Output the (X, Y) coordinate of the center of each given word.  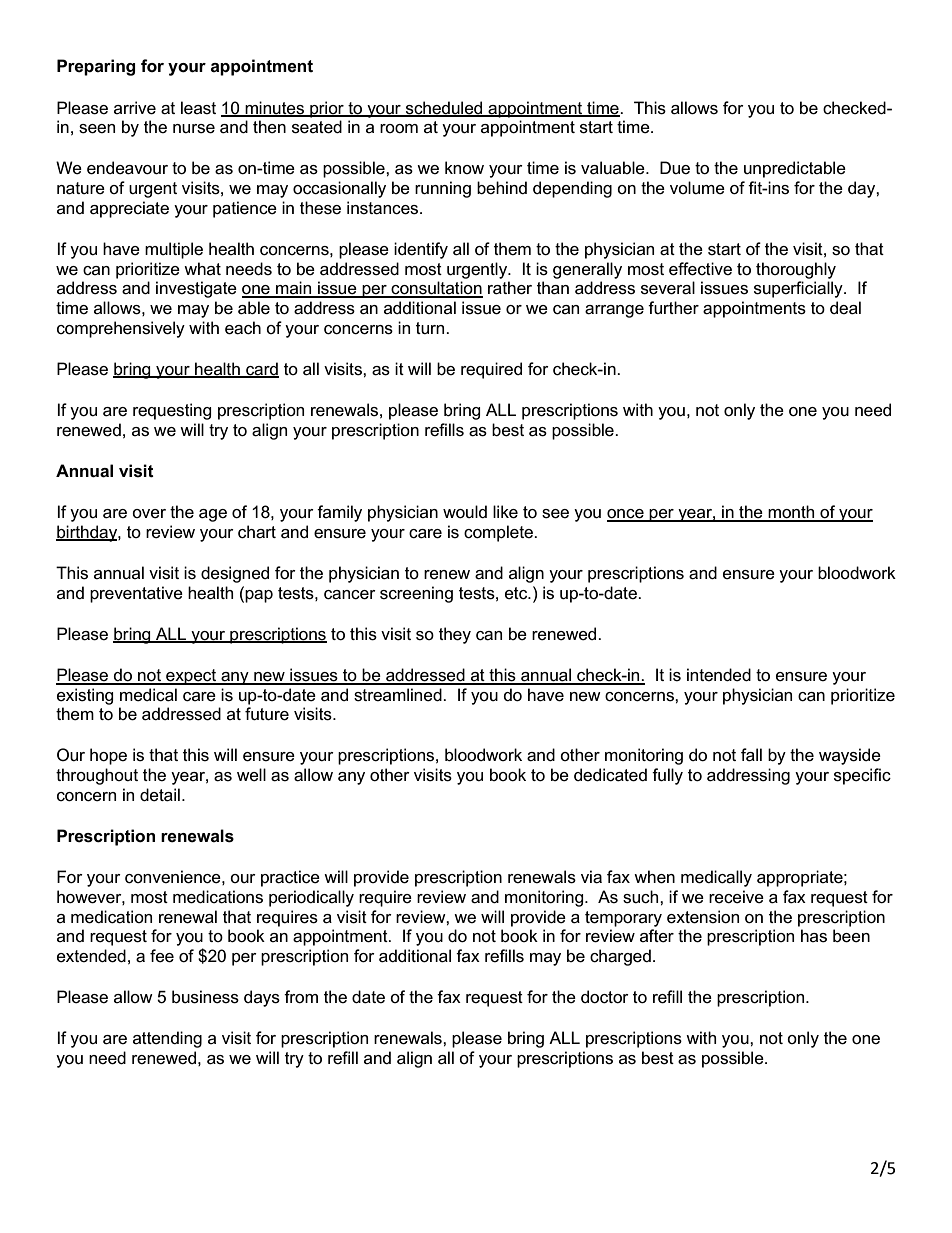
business (205, 997)
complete (499, 533)
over (149, 514)
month (792, 513)
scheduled (444, 108)
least (198, 108)
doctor (605, 997)
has (814, 936)
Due (675, 167)
